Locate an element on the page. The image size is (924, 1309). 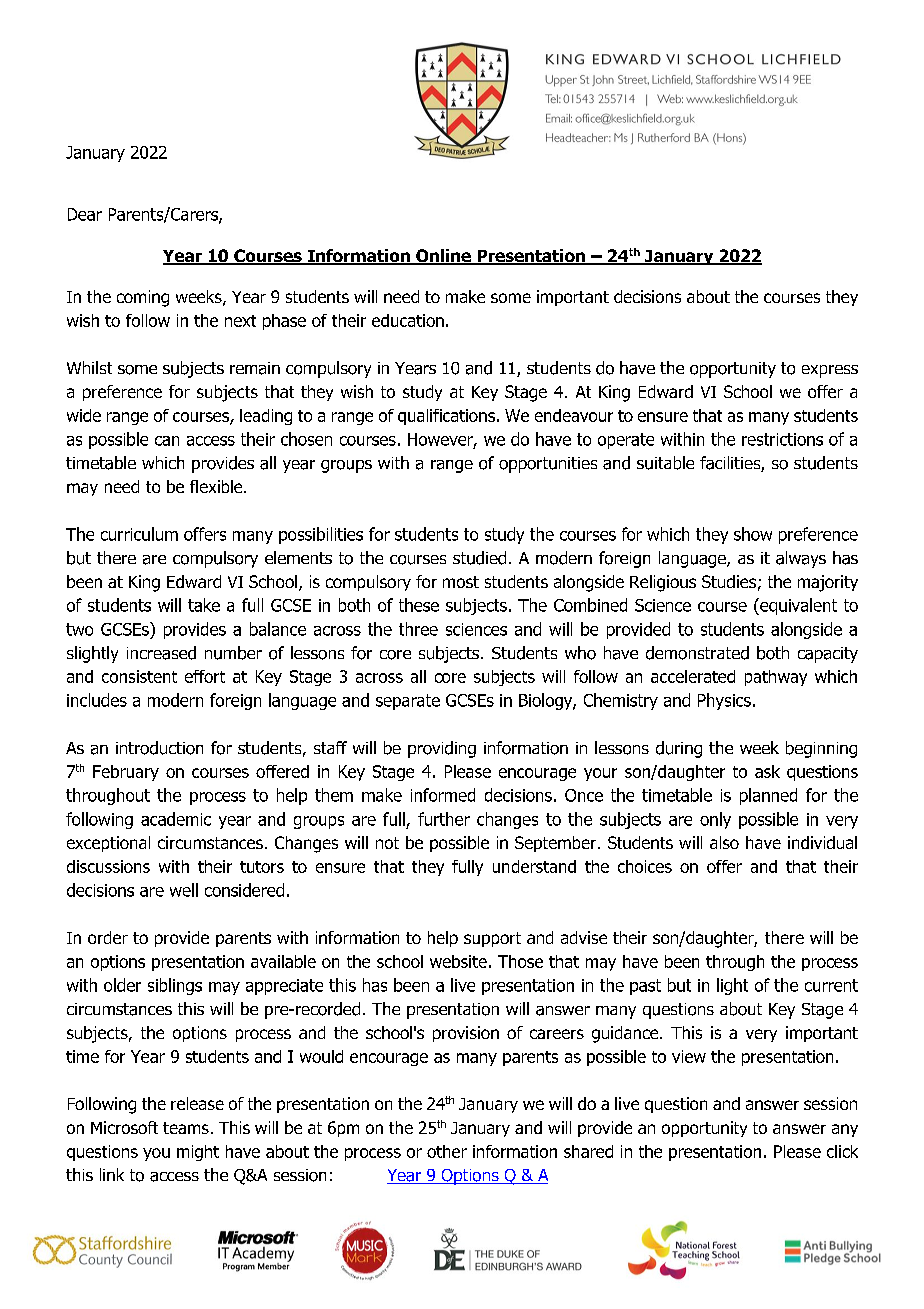
also is located at coordinates (724, 842).
